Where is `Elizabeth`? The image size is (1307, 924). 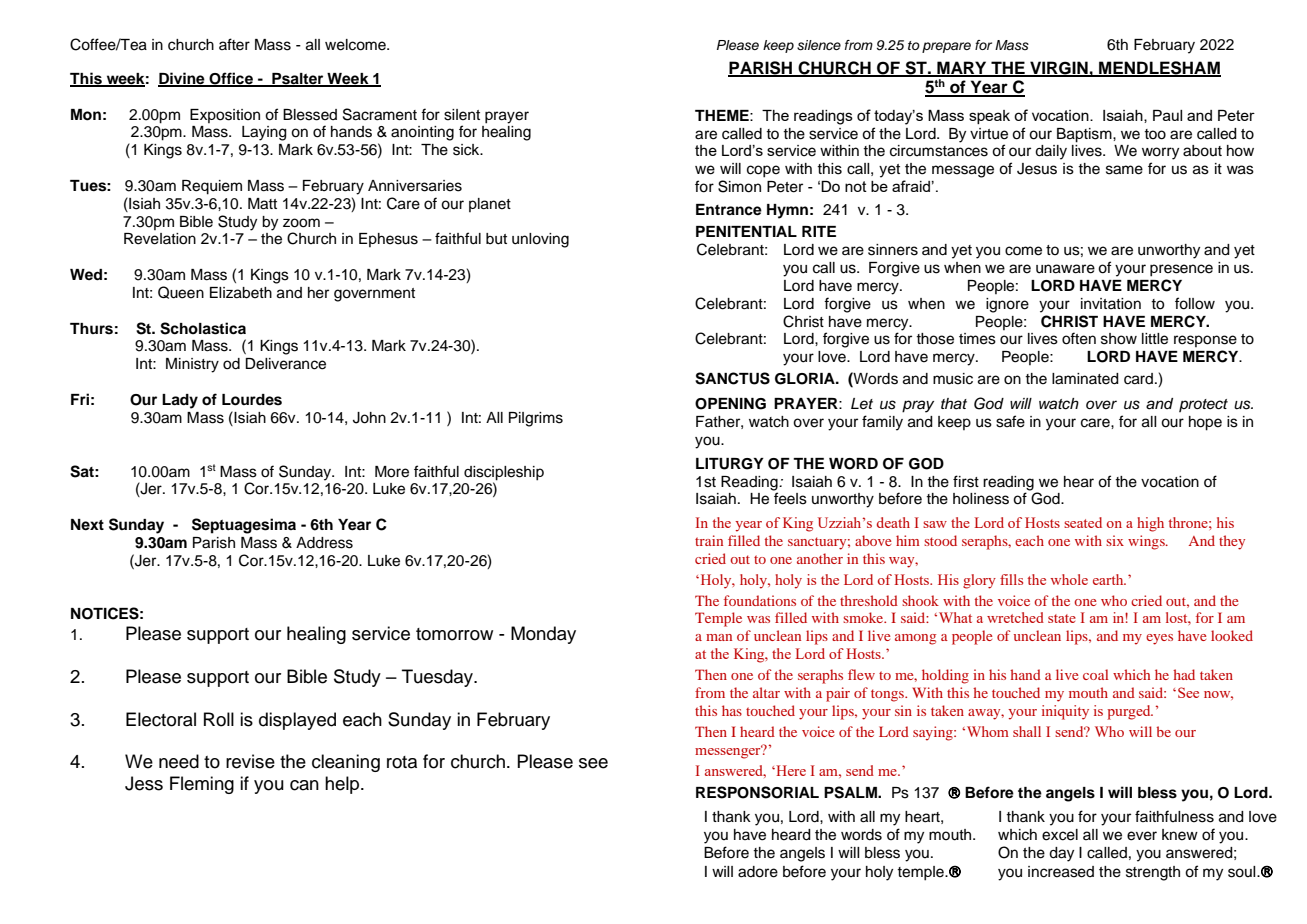
Elizabeth is located at coordinates (241, 293).
